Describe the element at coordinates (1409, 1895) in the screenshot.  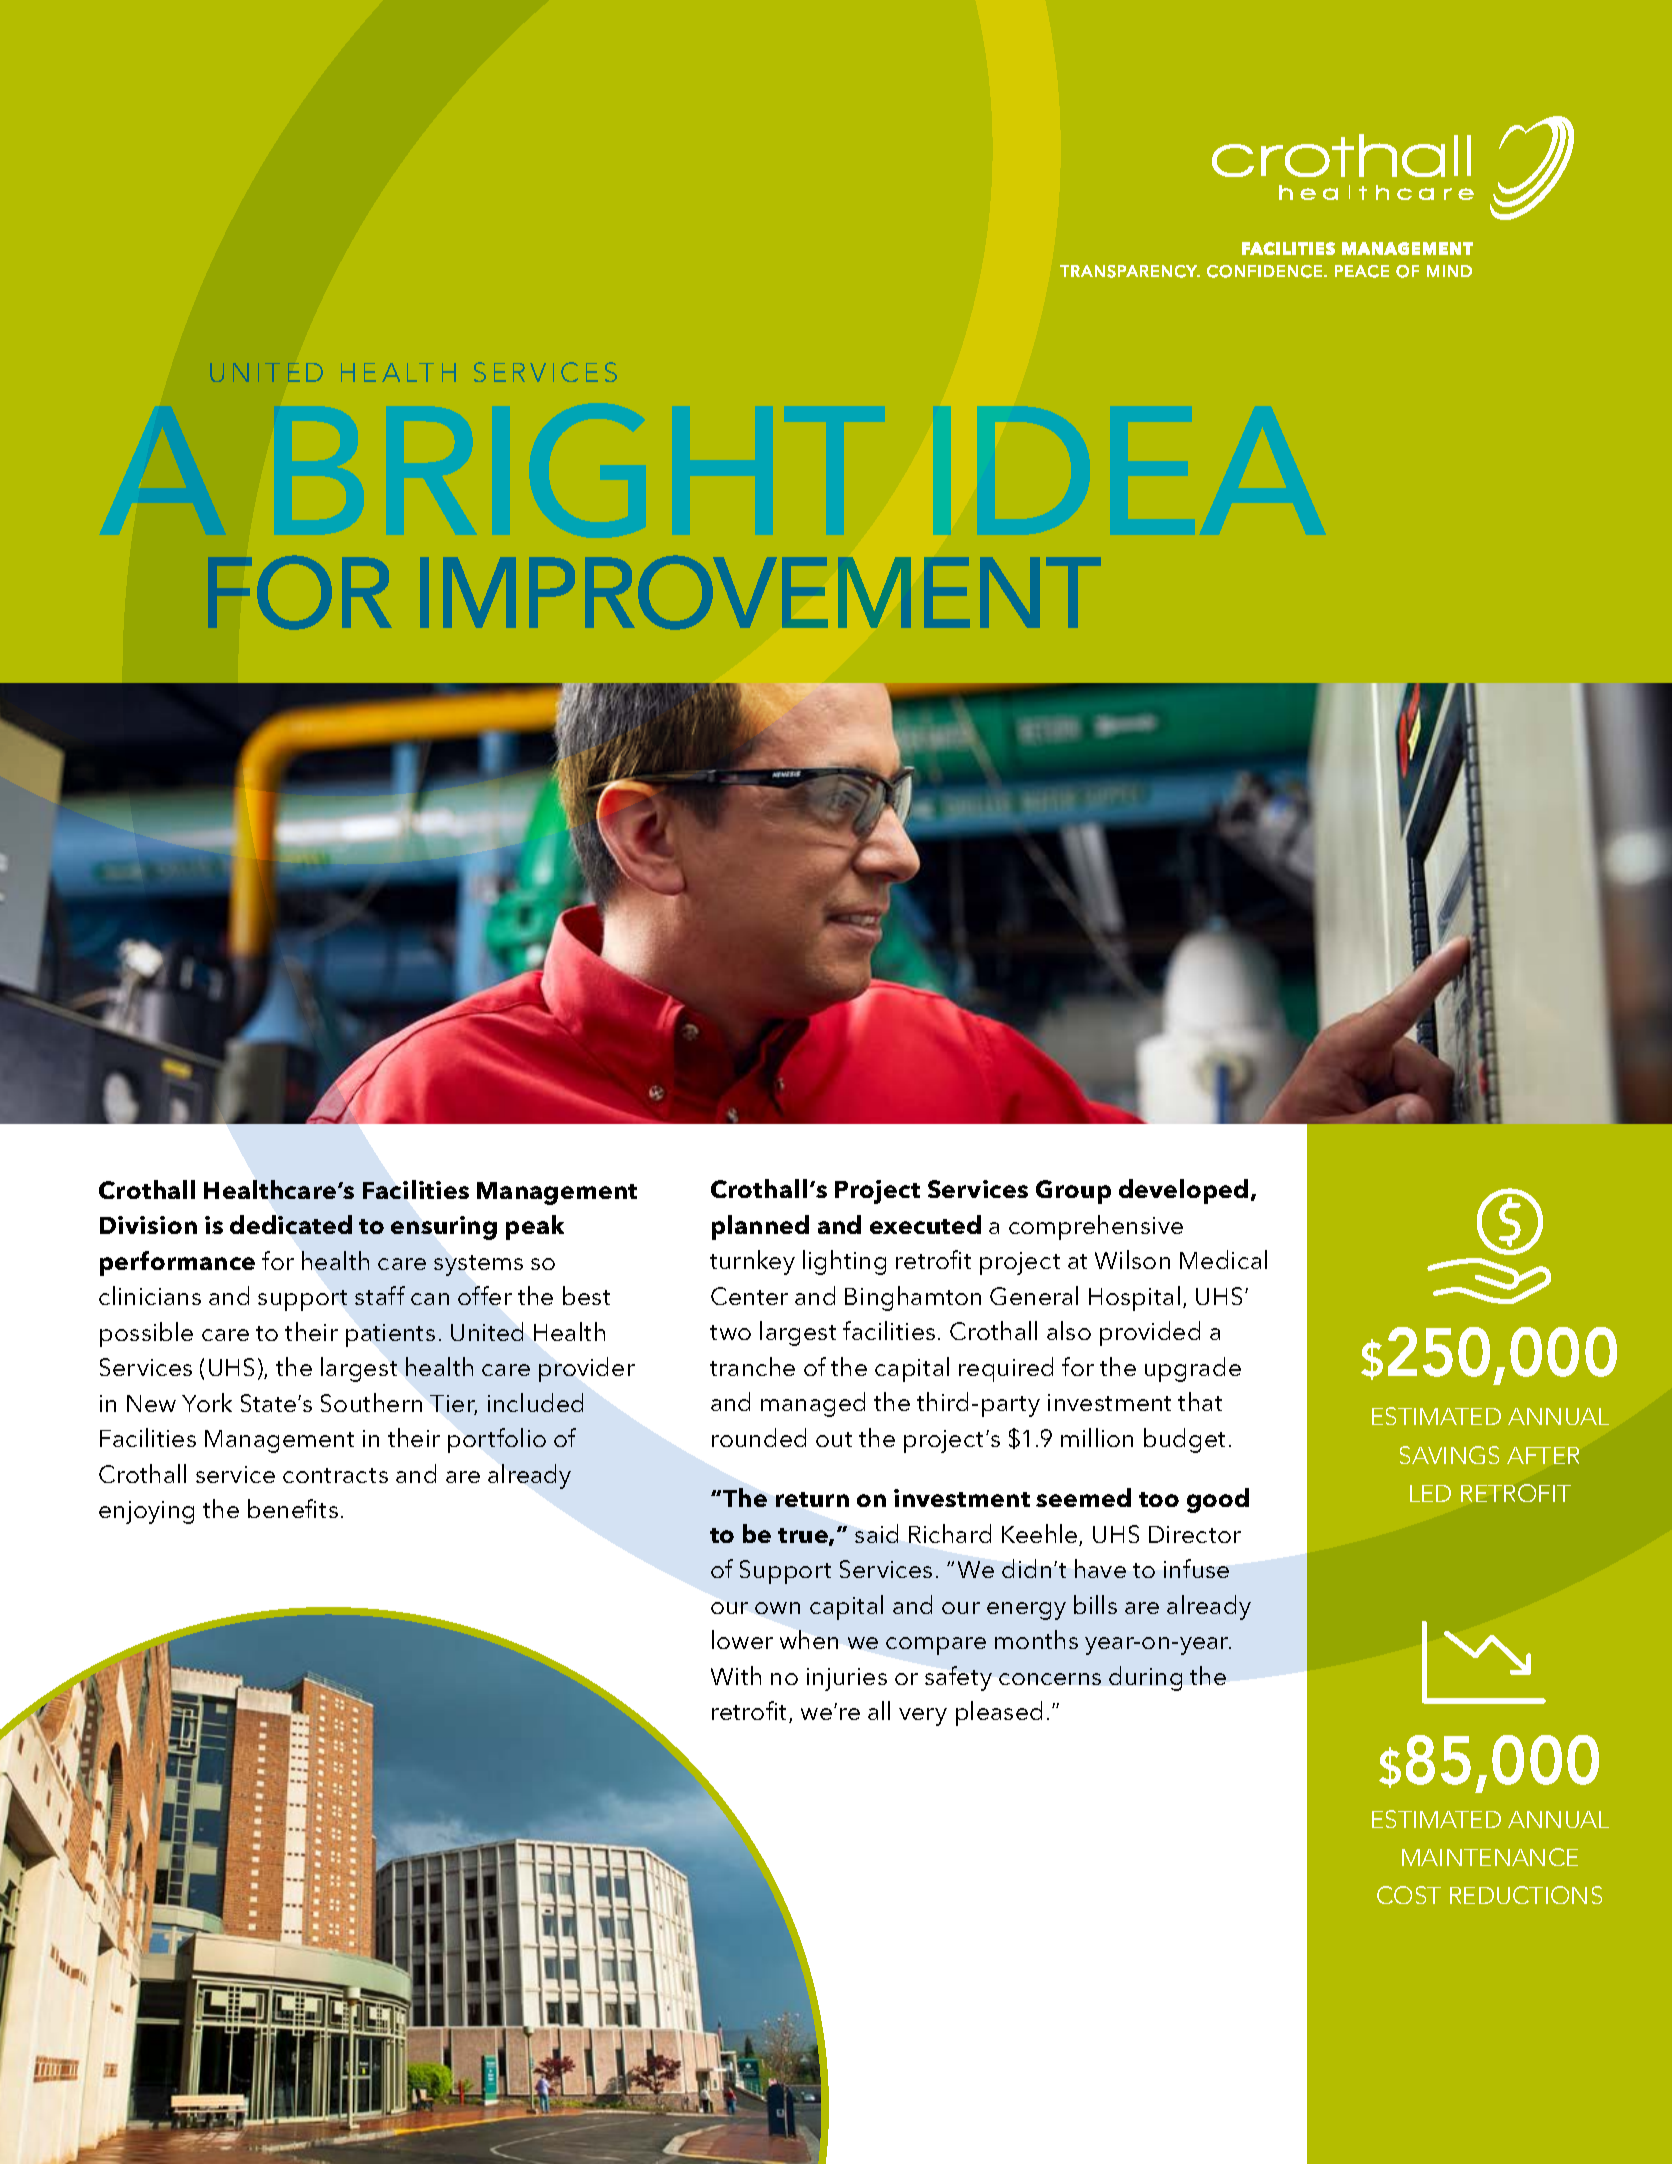
I see `COST` at that location.
